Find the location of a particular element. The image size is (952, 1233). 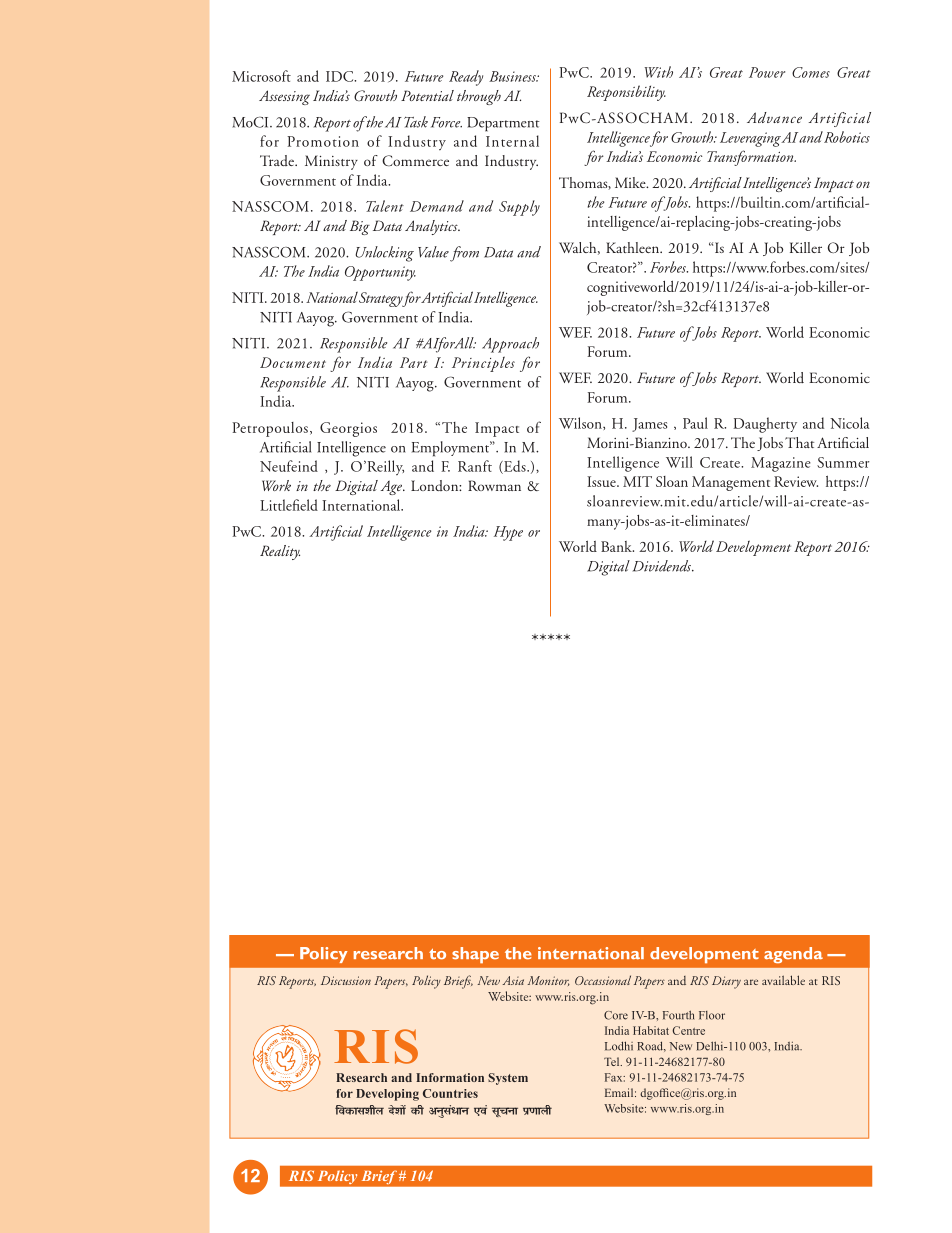

Hype is located at coordinates (508, 533).
